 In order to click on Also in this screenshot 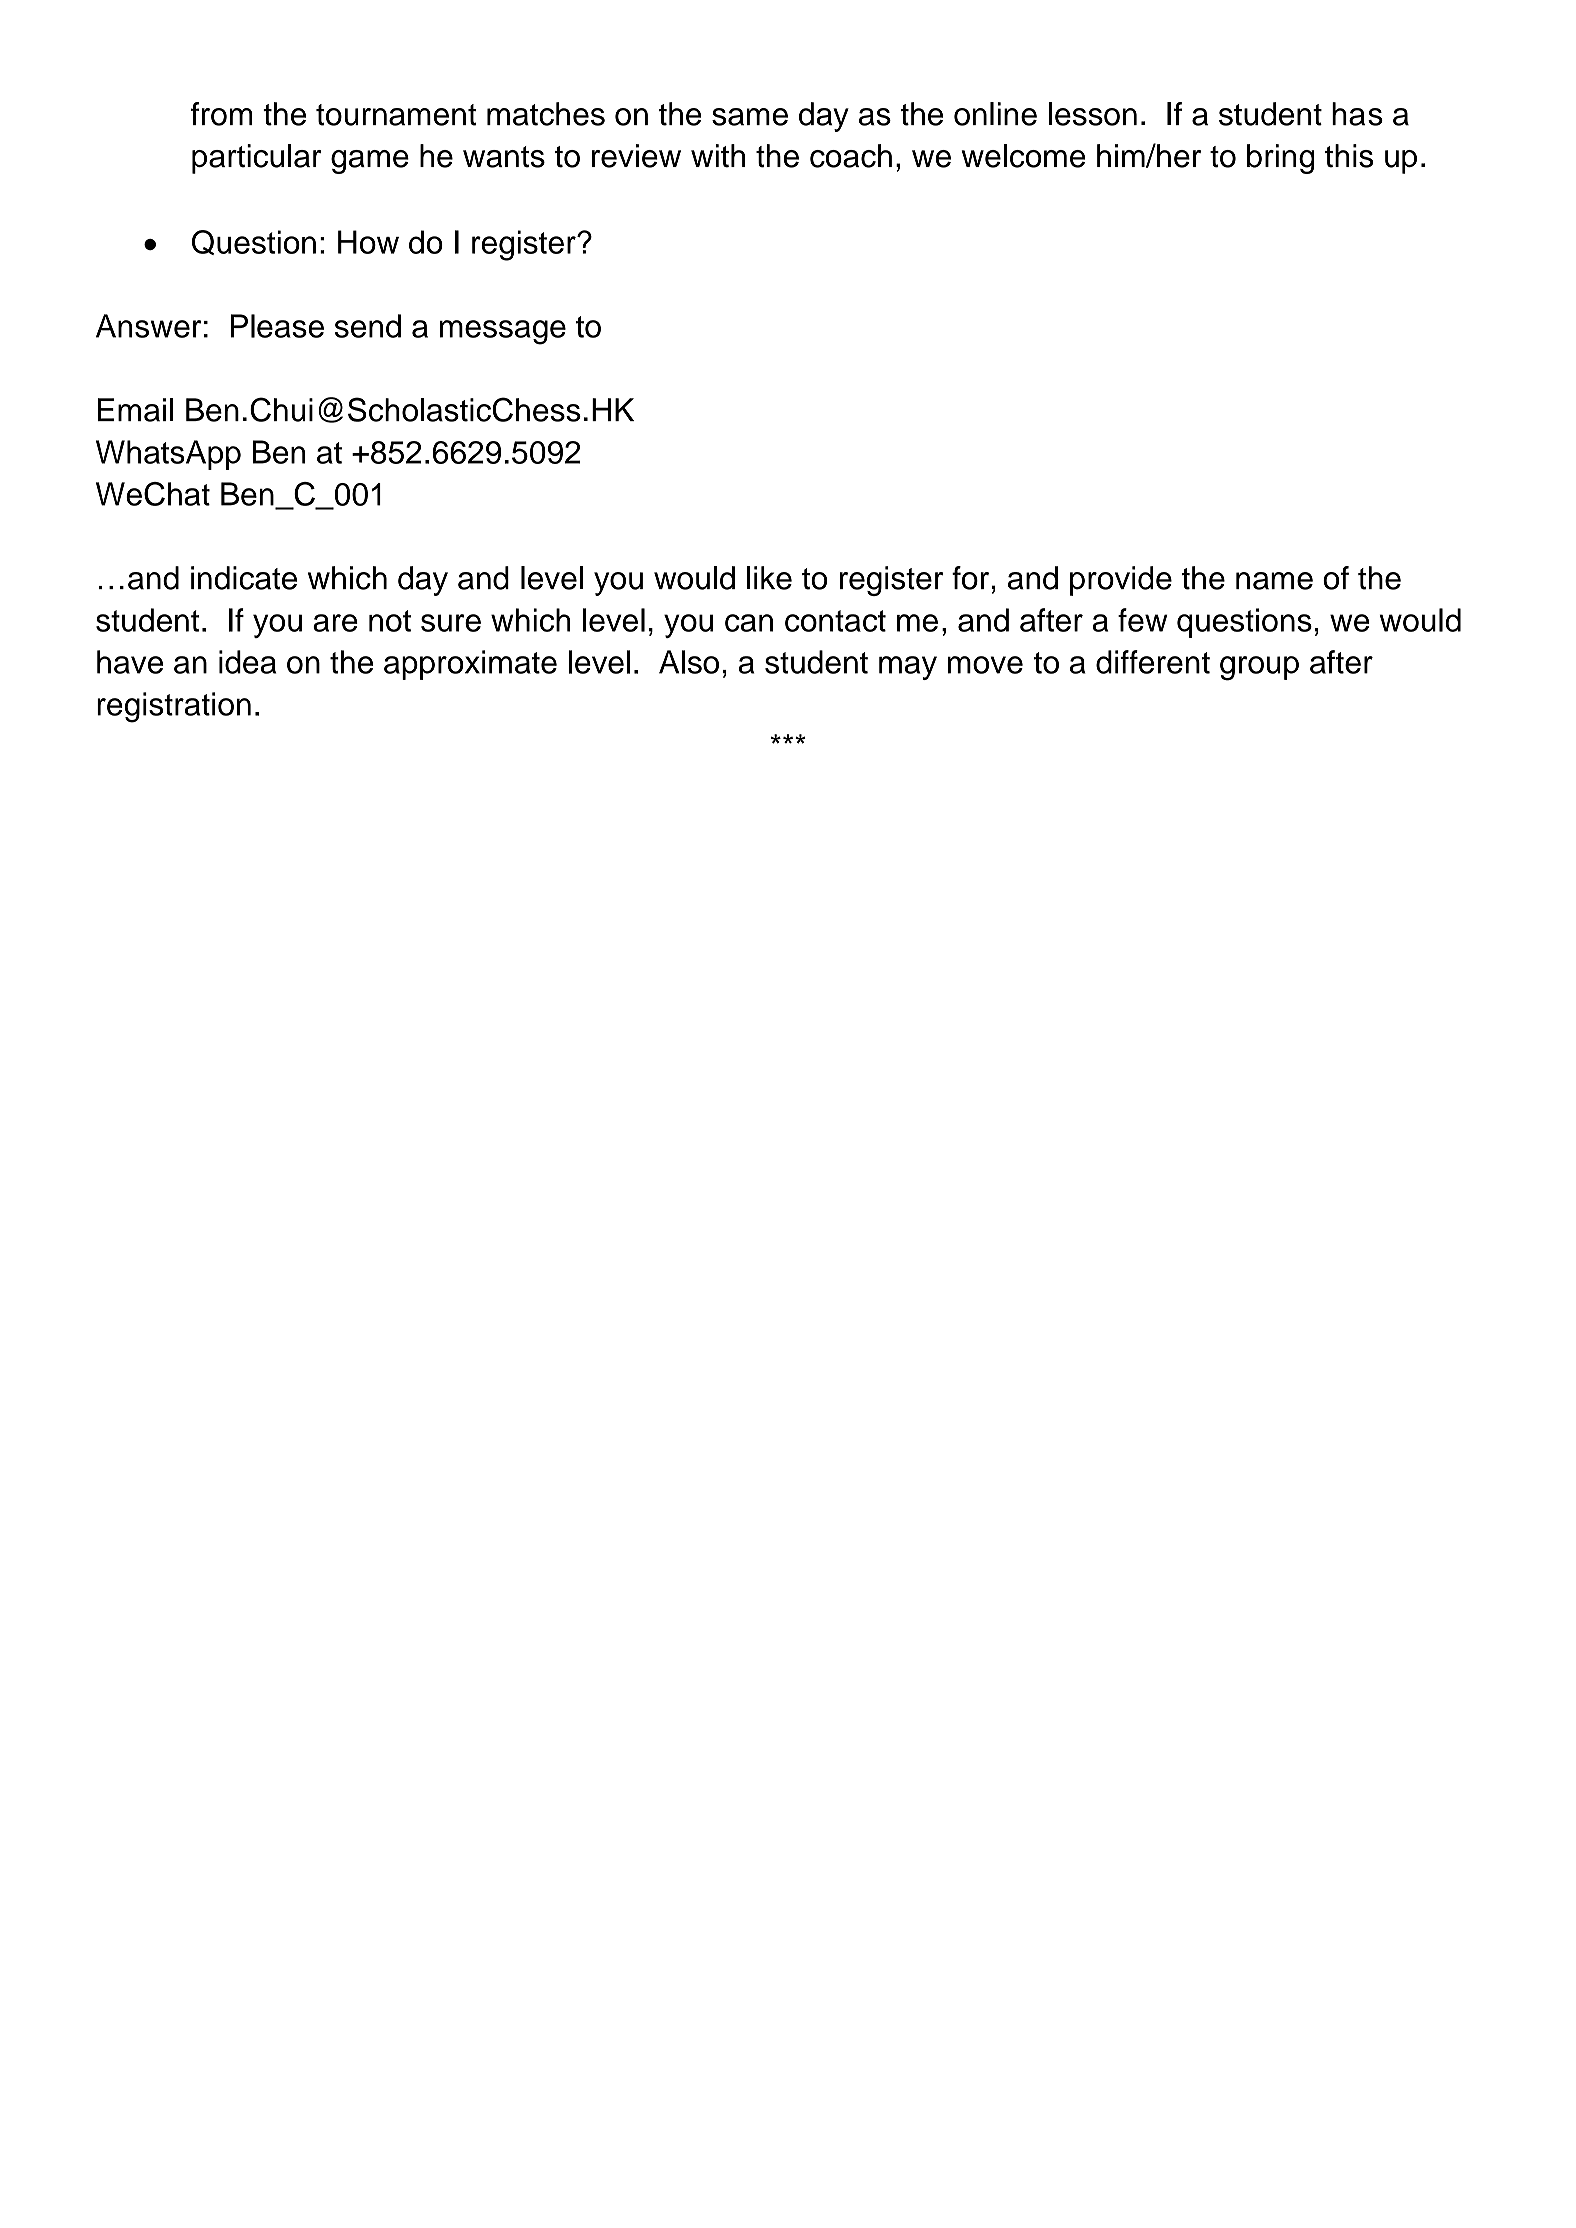, I will do `click(689, 662)`.
